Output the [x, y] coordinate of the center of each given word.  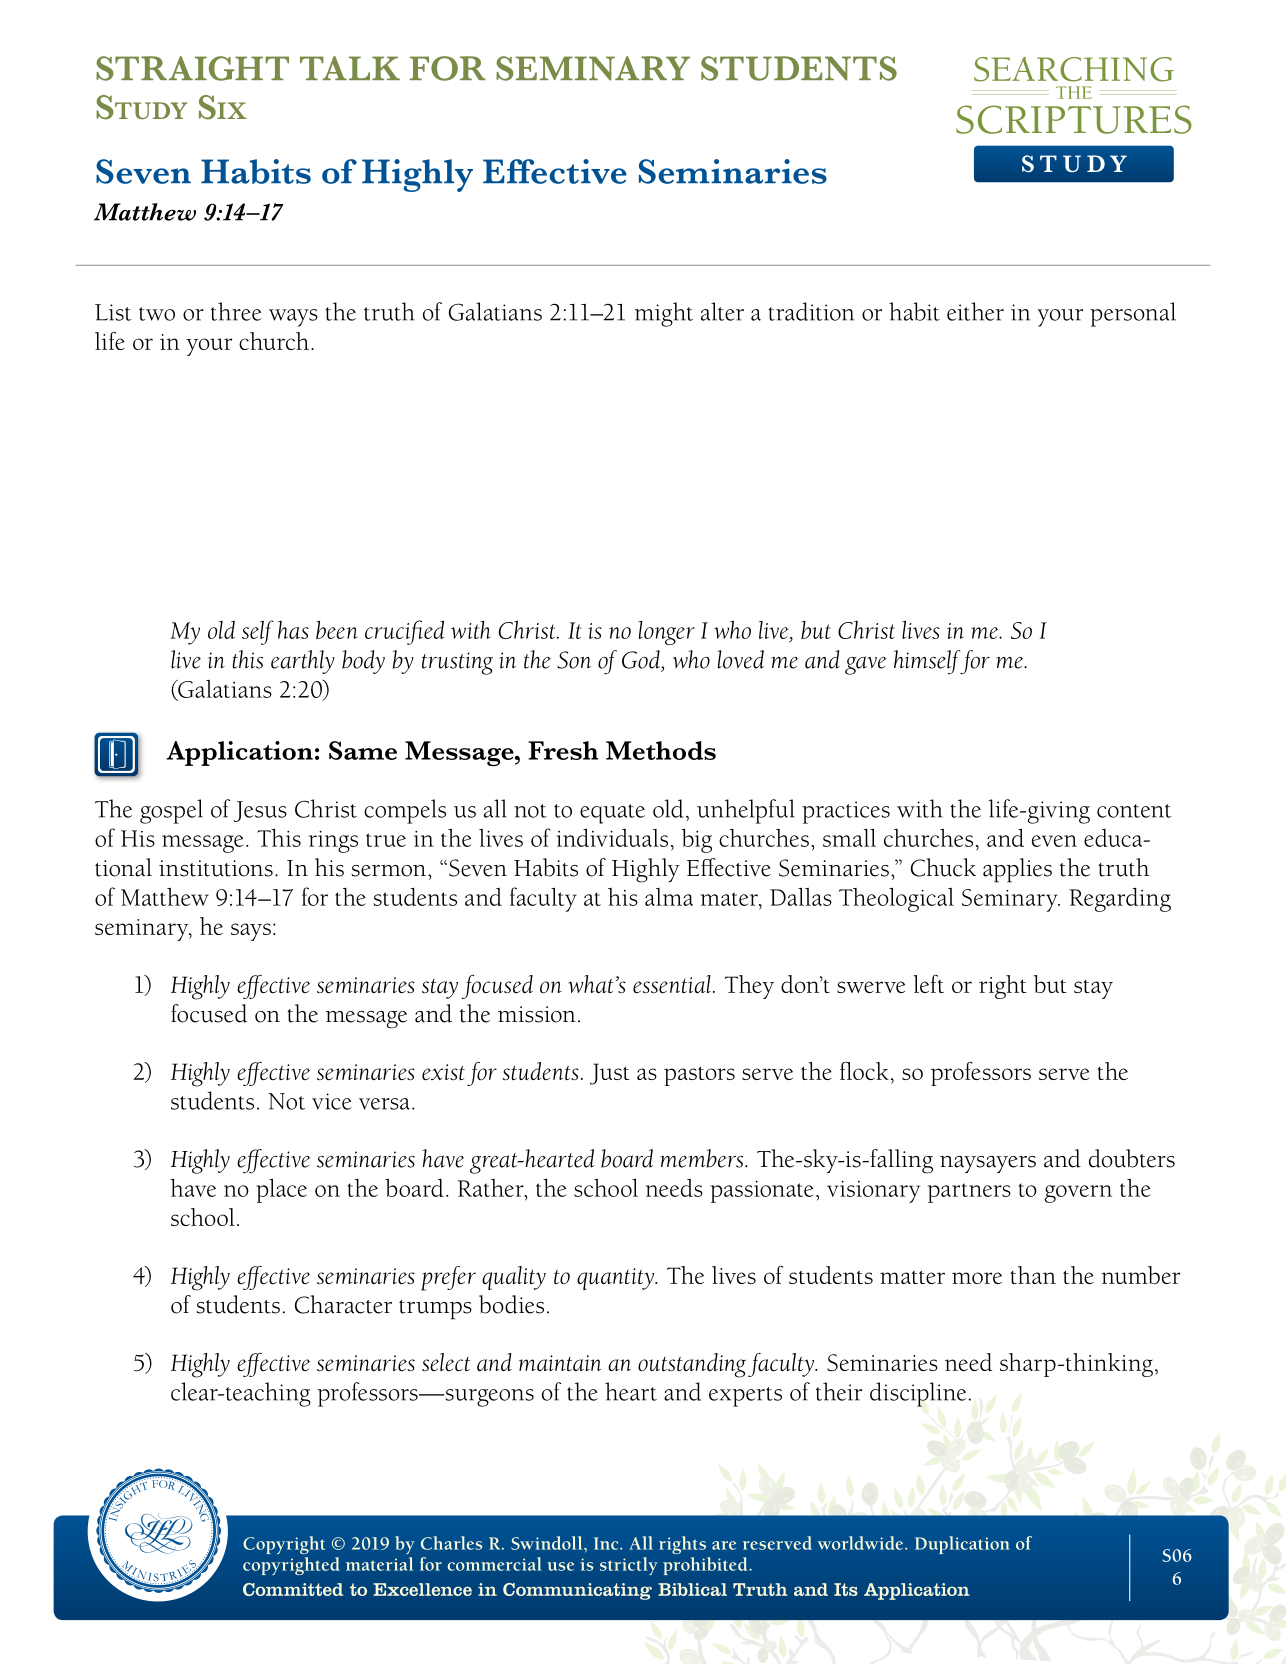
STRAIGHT [192, 68]
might [664, 314]
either [975, 311]
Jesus [260, 811]
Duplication [962, 1545]
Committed [293, 1589]
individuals [612, 838]
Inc [607, 1543]
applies [1017, 870]
